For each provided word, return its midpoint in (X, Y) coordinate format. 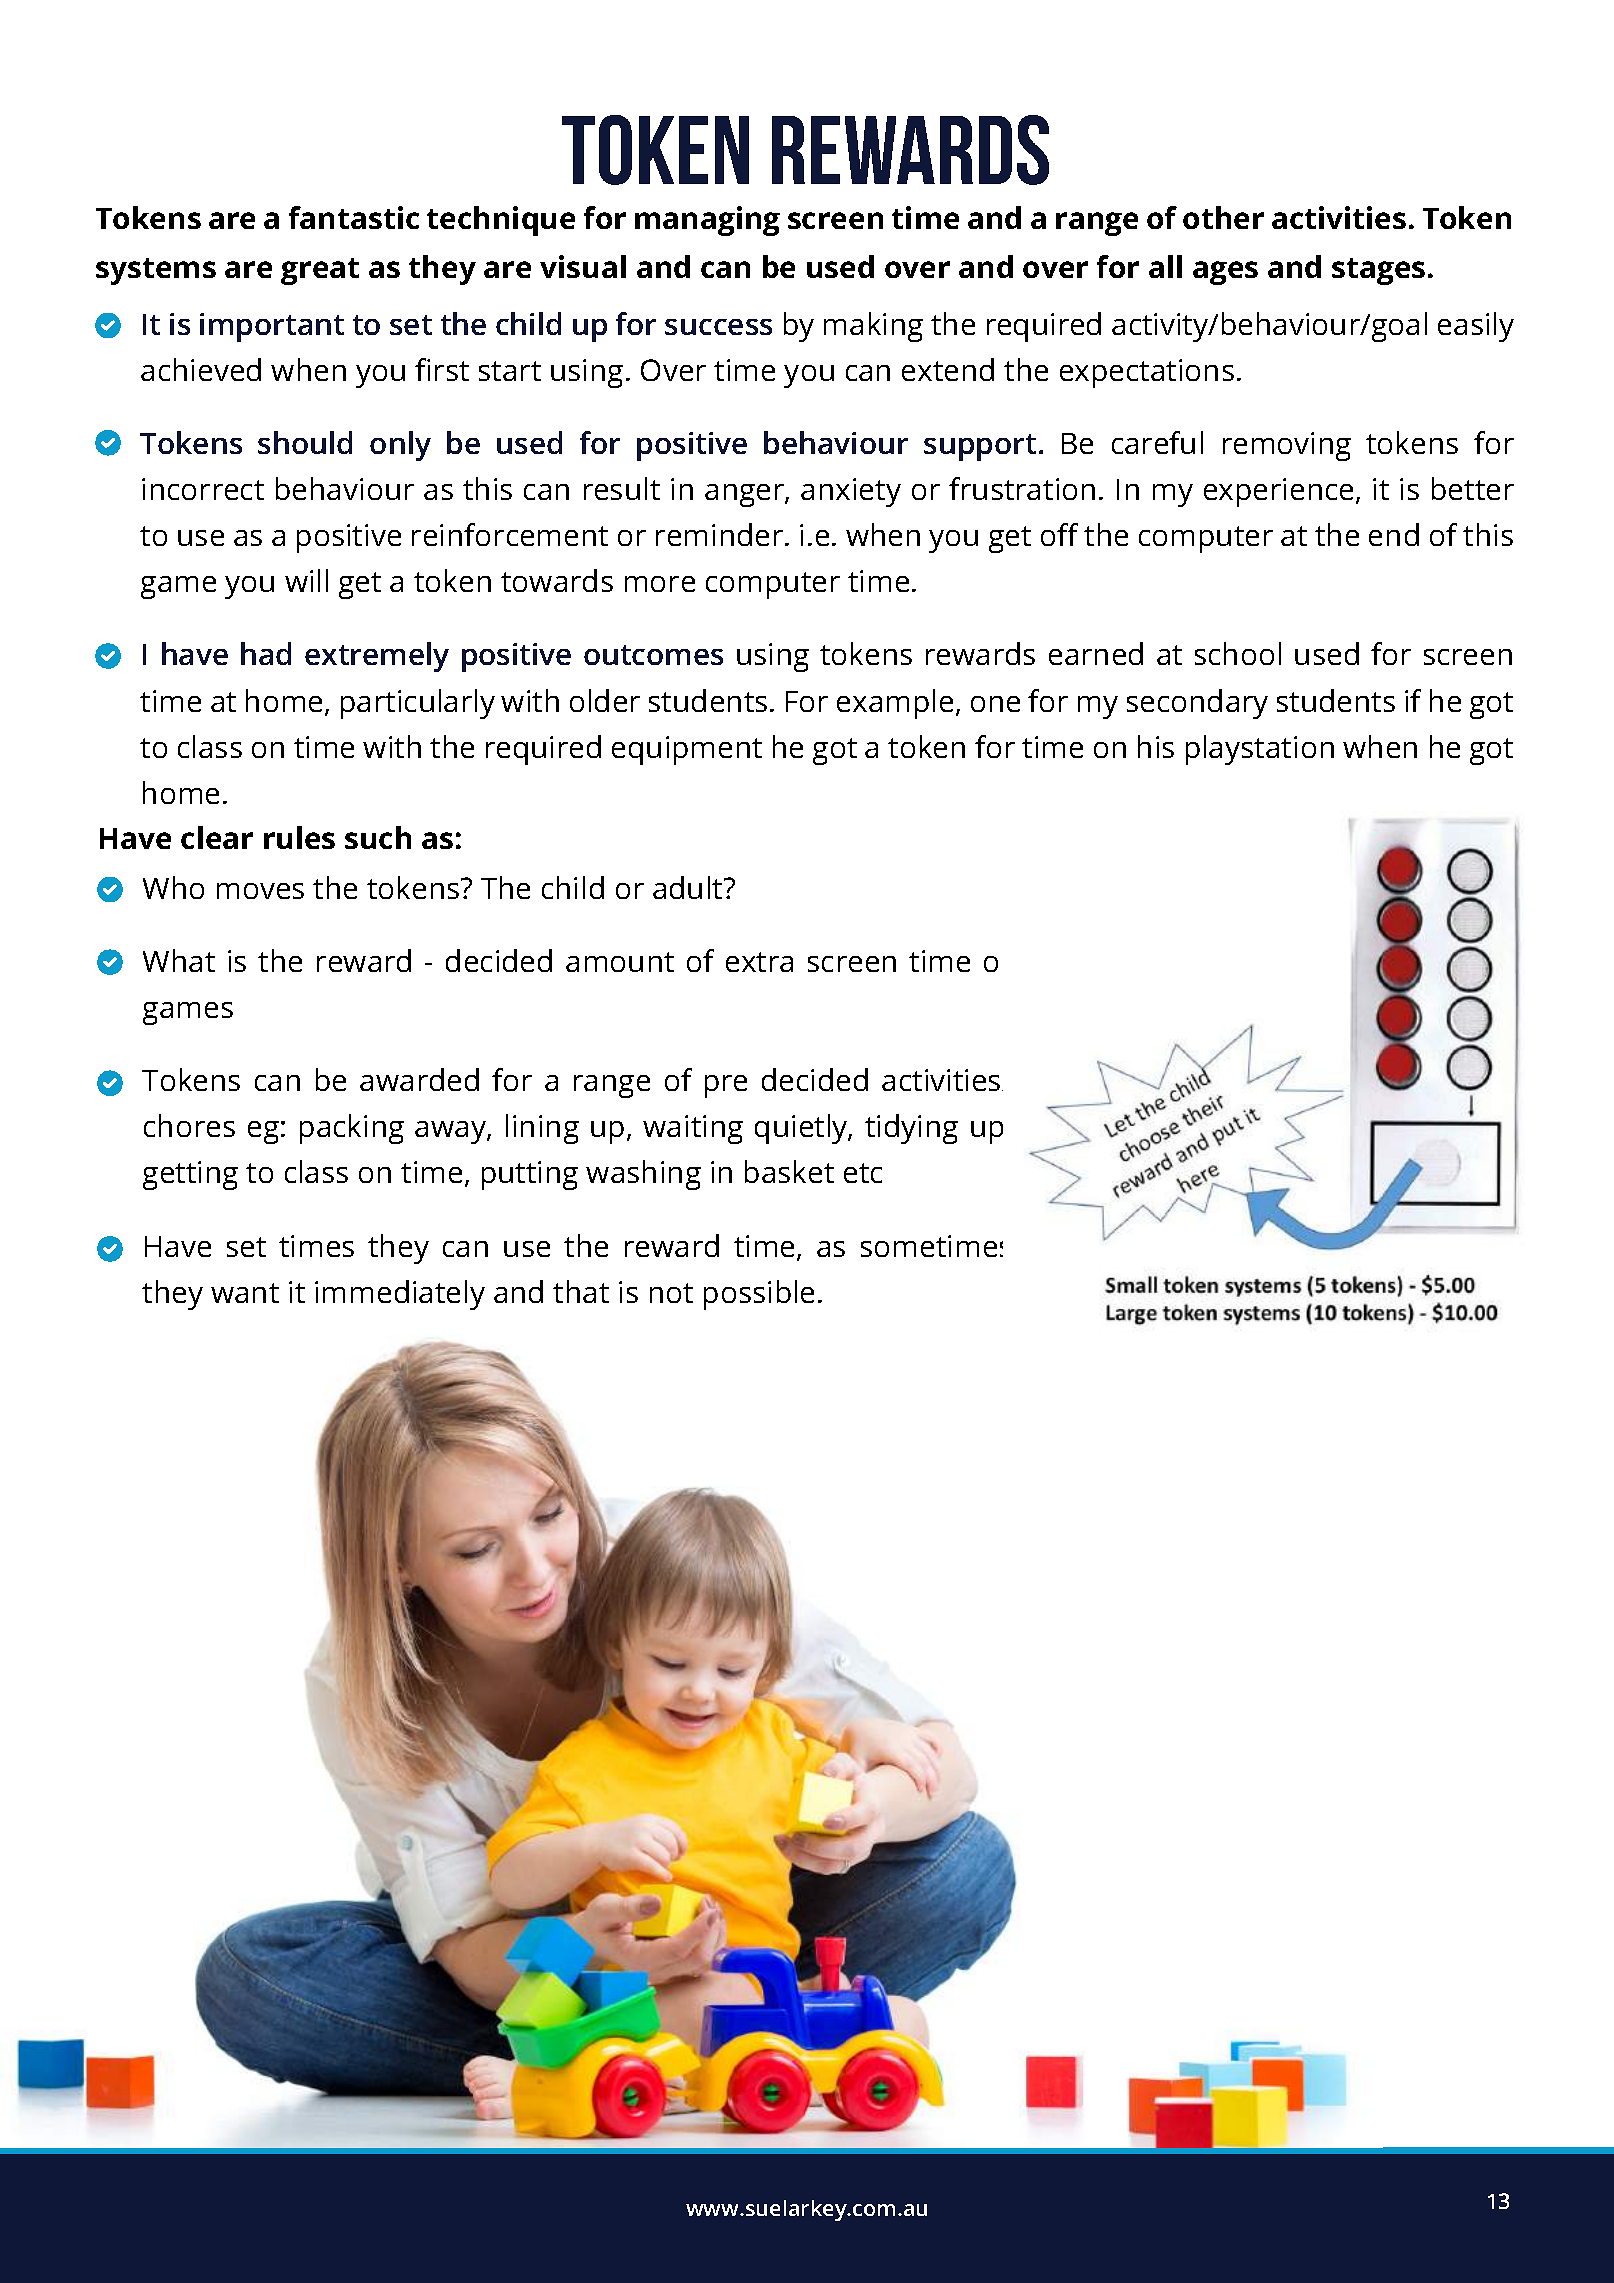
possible (759, 1295)
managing (707, 221)
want (245, 1293)
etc (863, 1173)
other (1223, 217)
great (320, 271)
